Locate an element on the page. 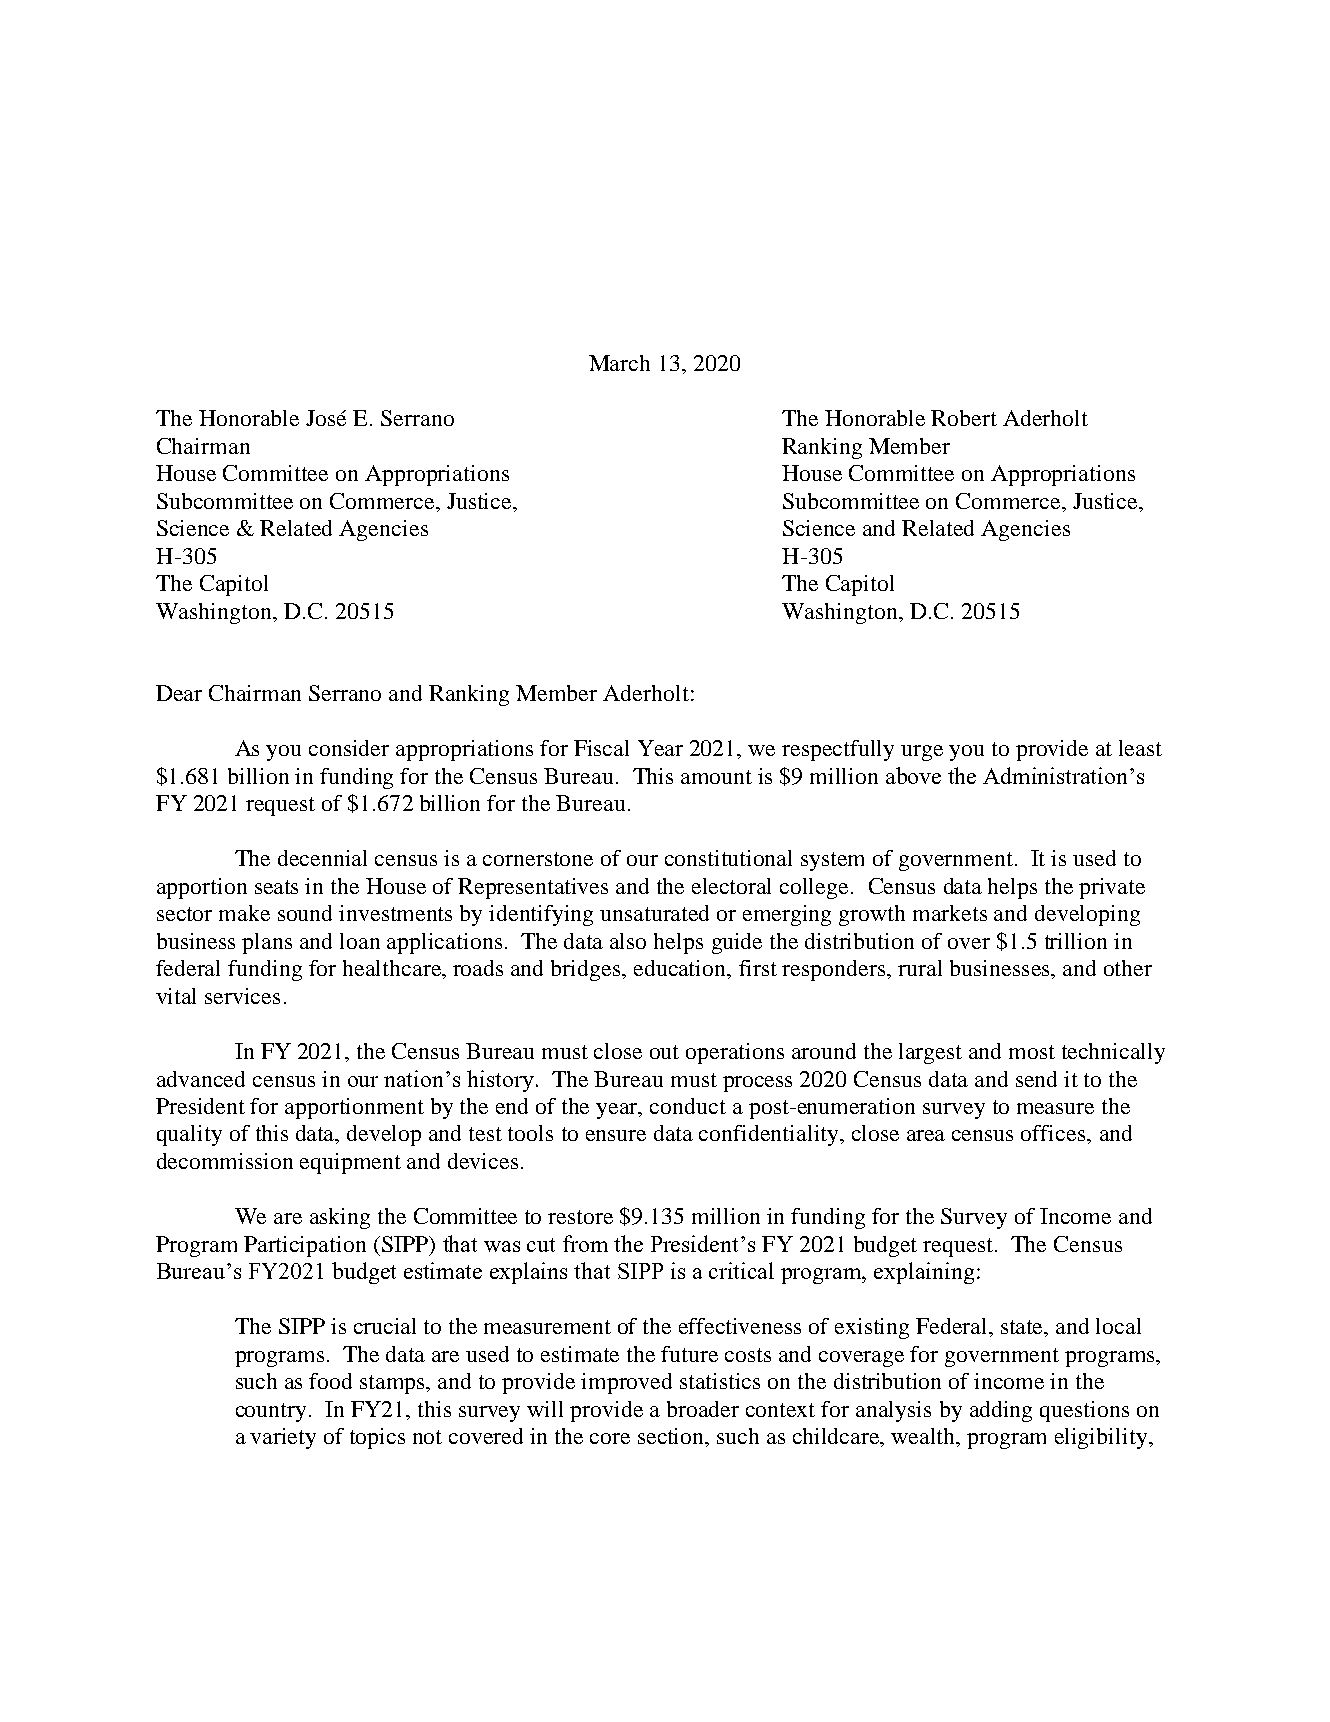 This document has height=1722, width=1330. consider is located at coordinates (349, 748).
